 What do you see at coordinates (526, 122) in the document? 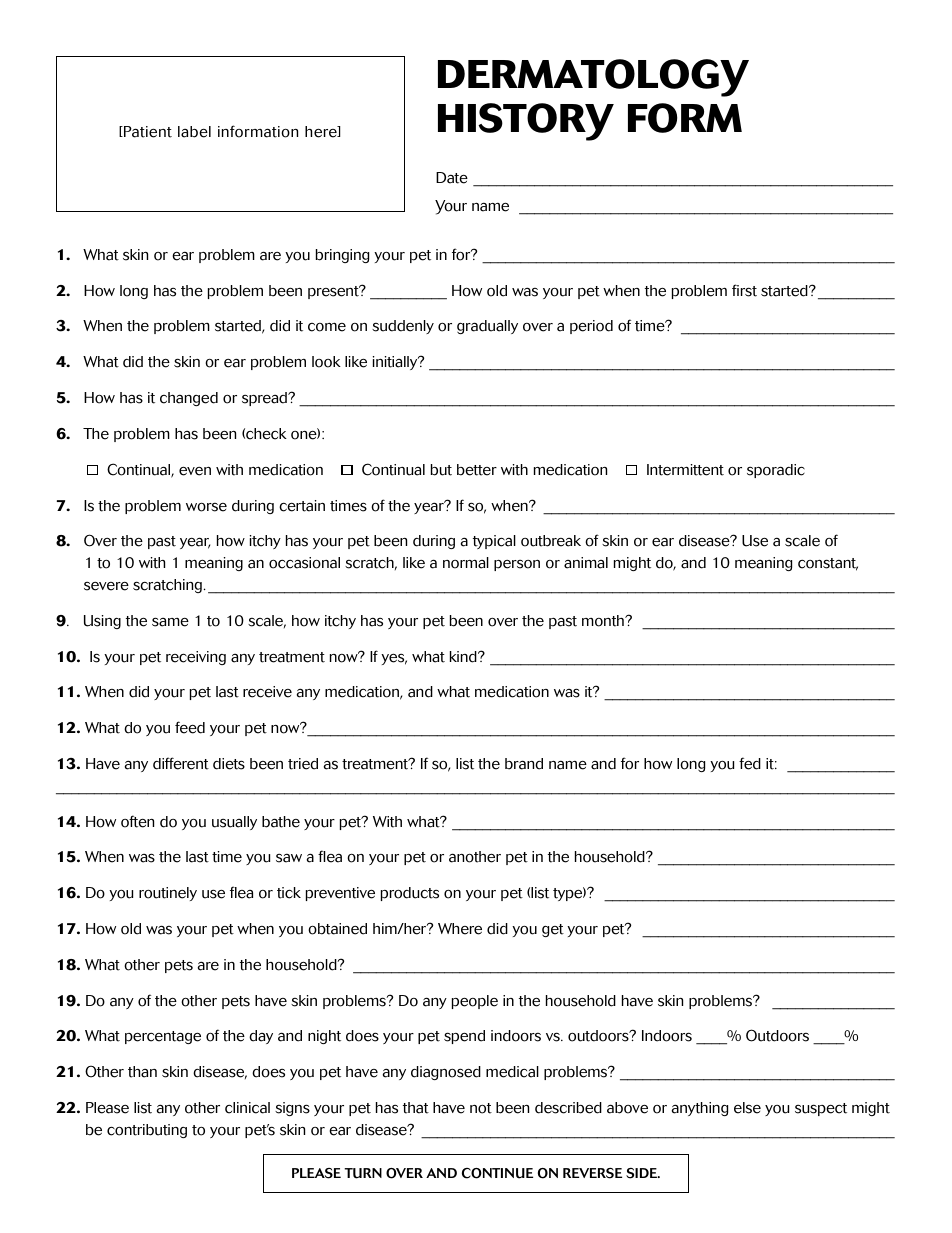
I see `history` at bounding box center [526, 122].
